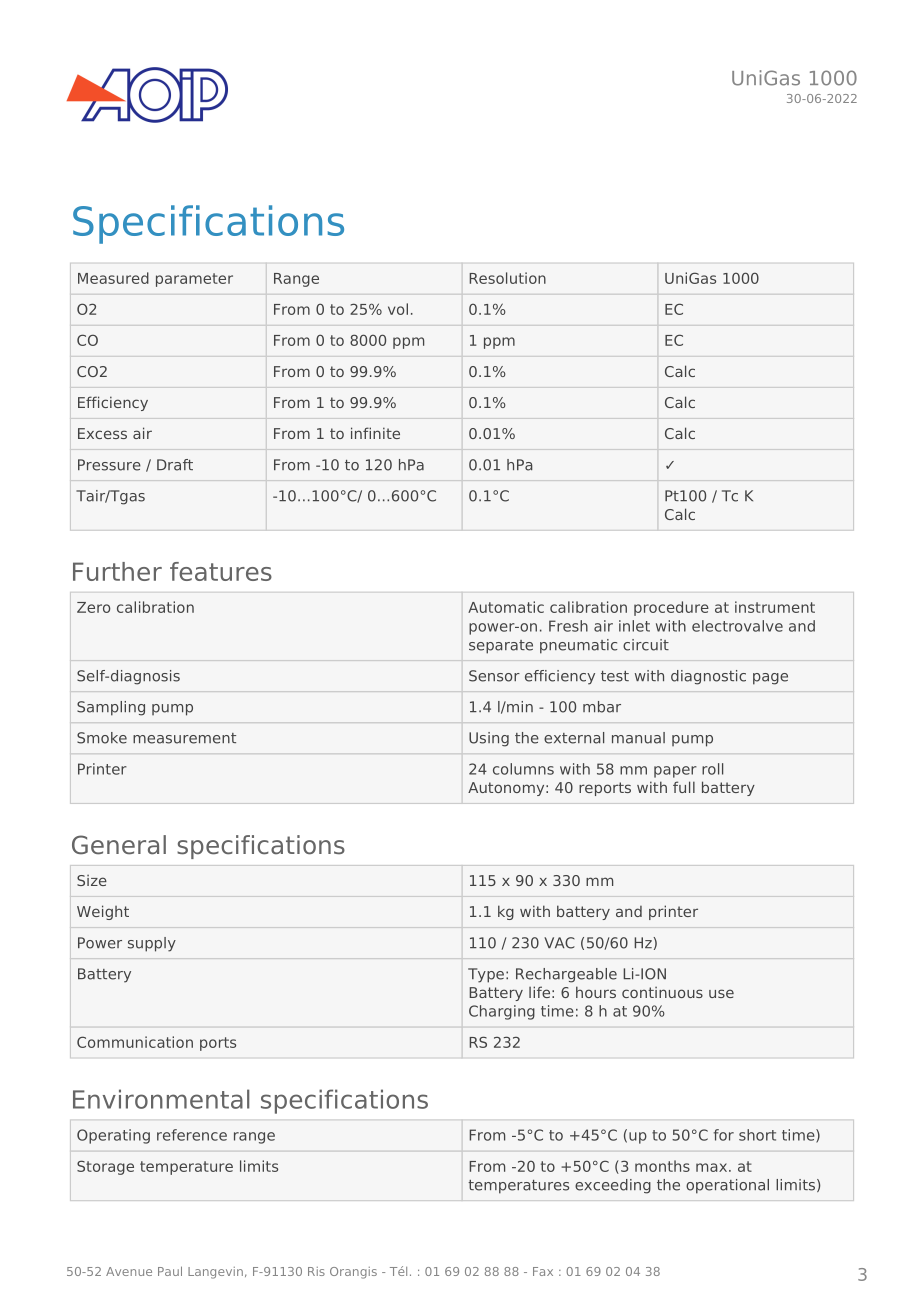  I want to click on Paul, so click(170, 1271).
